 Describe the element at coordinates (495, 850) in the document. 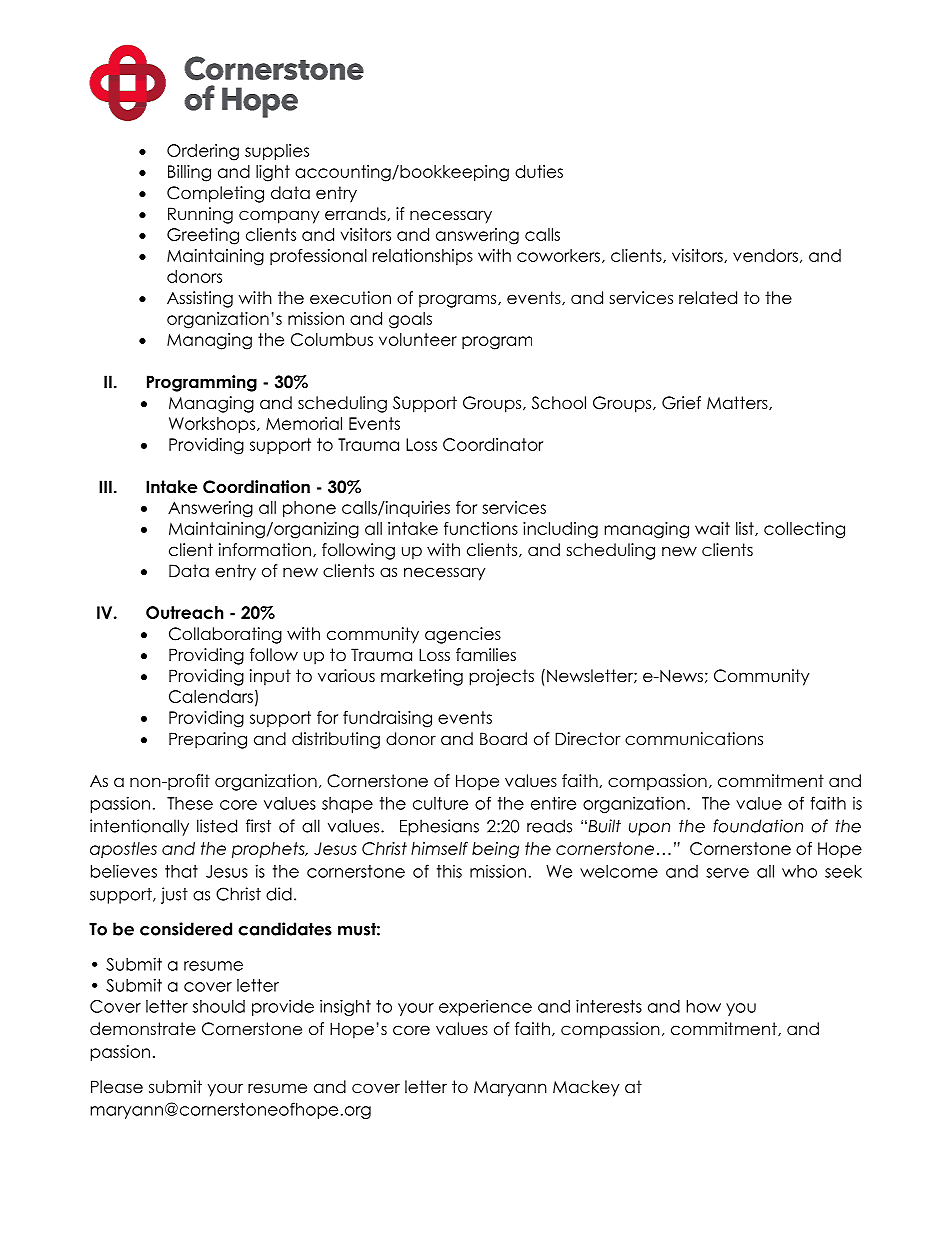

I see `being` at that location.
